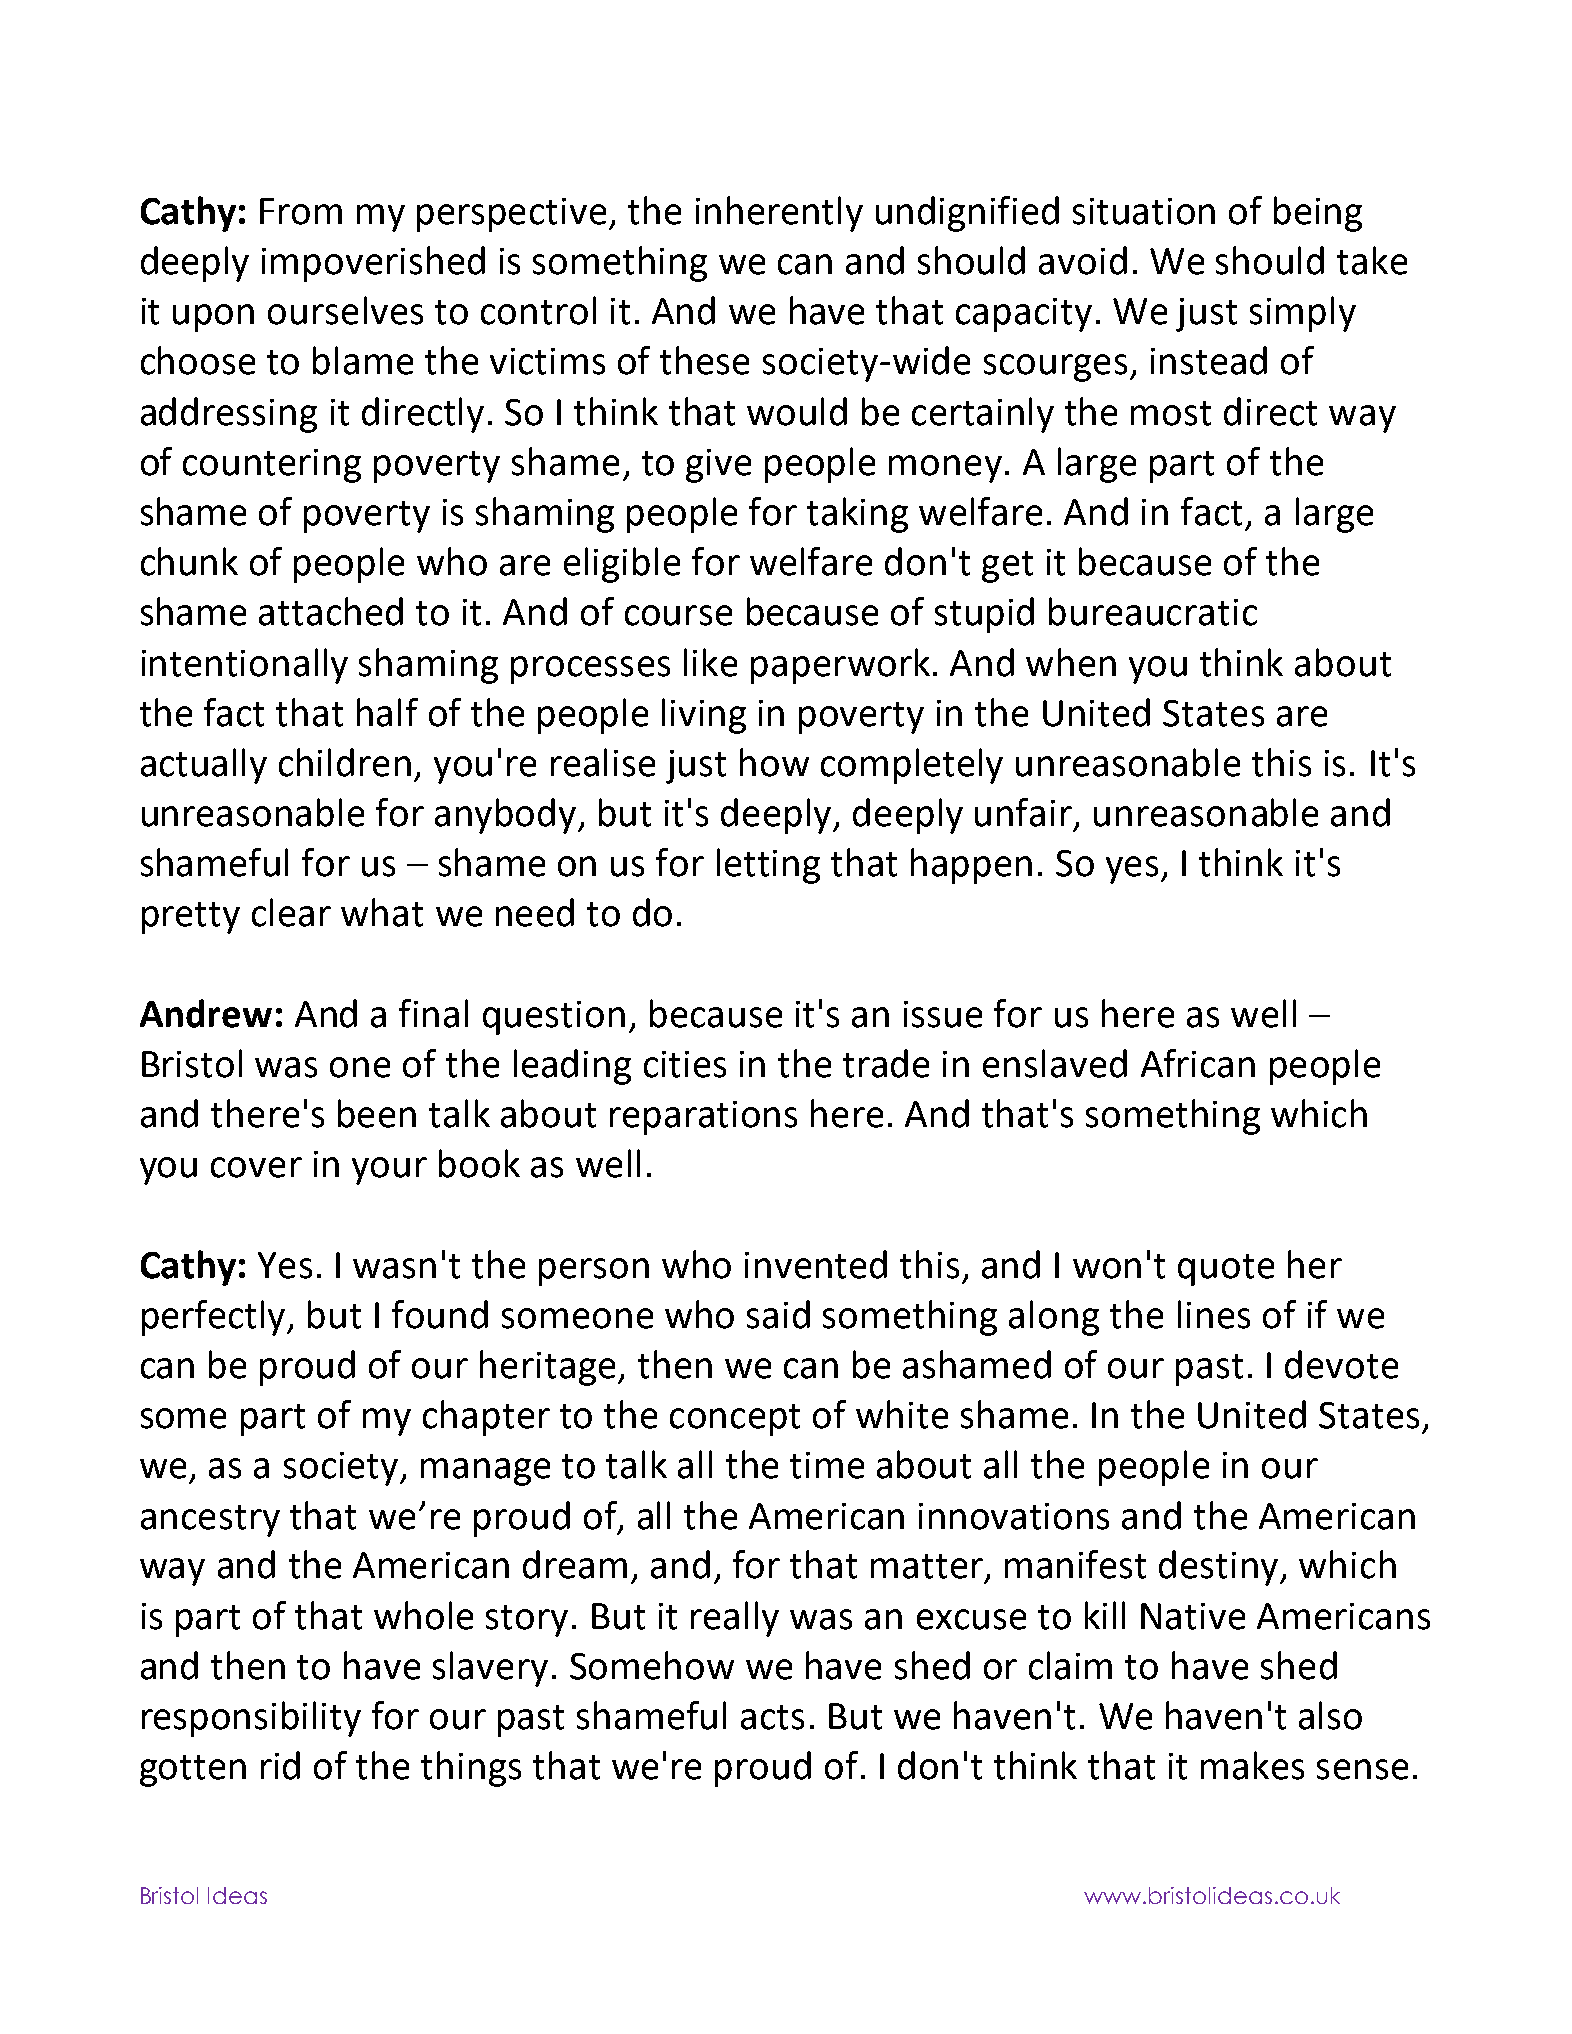 The height and width of the screenshot is (2034, 1572). I want to click on paperwork, so click(840, 666).
